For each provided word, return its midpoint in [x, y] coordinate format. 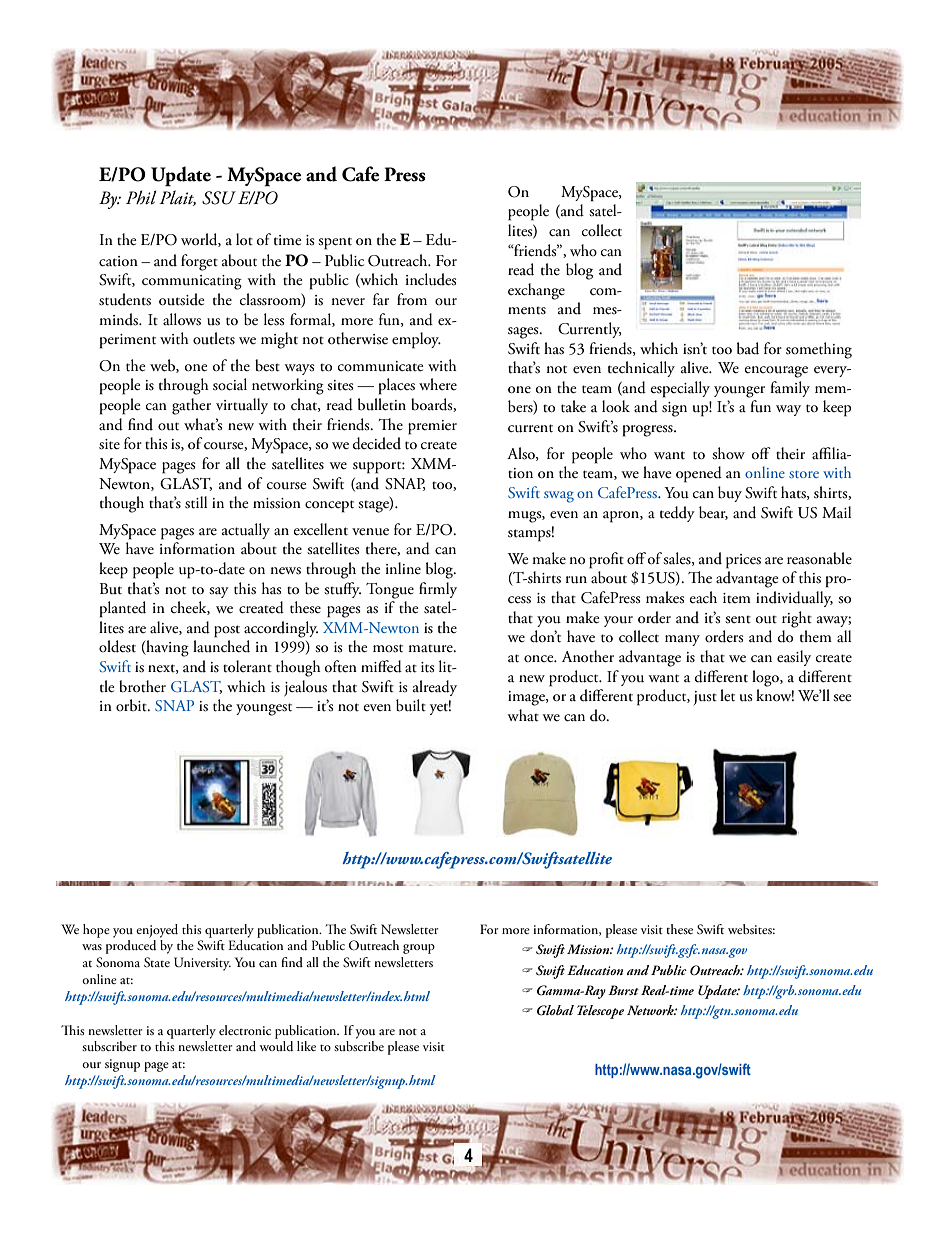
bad [748, 348]
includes [431, 279]
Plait [177, 198]
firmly [438, 590]
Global [555, 1010]
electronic [245, 1030]
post [227, 631]
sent [738, 620]
